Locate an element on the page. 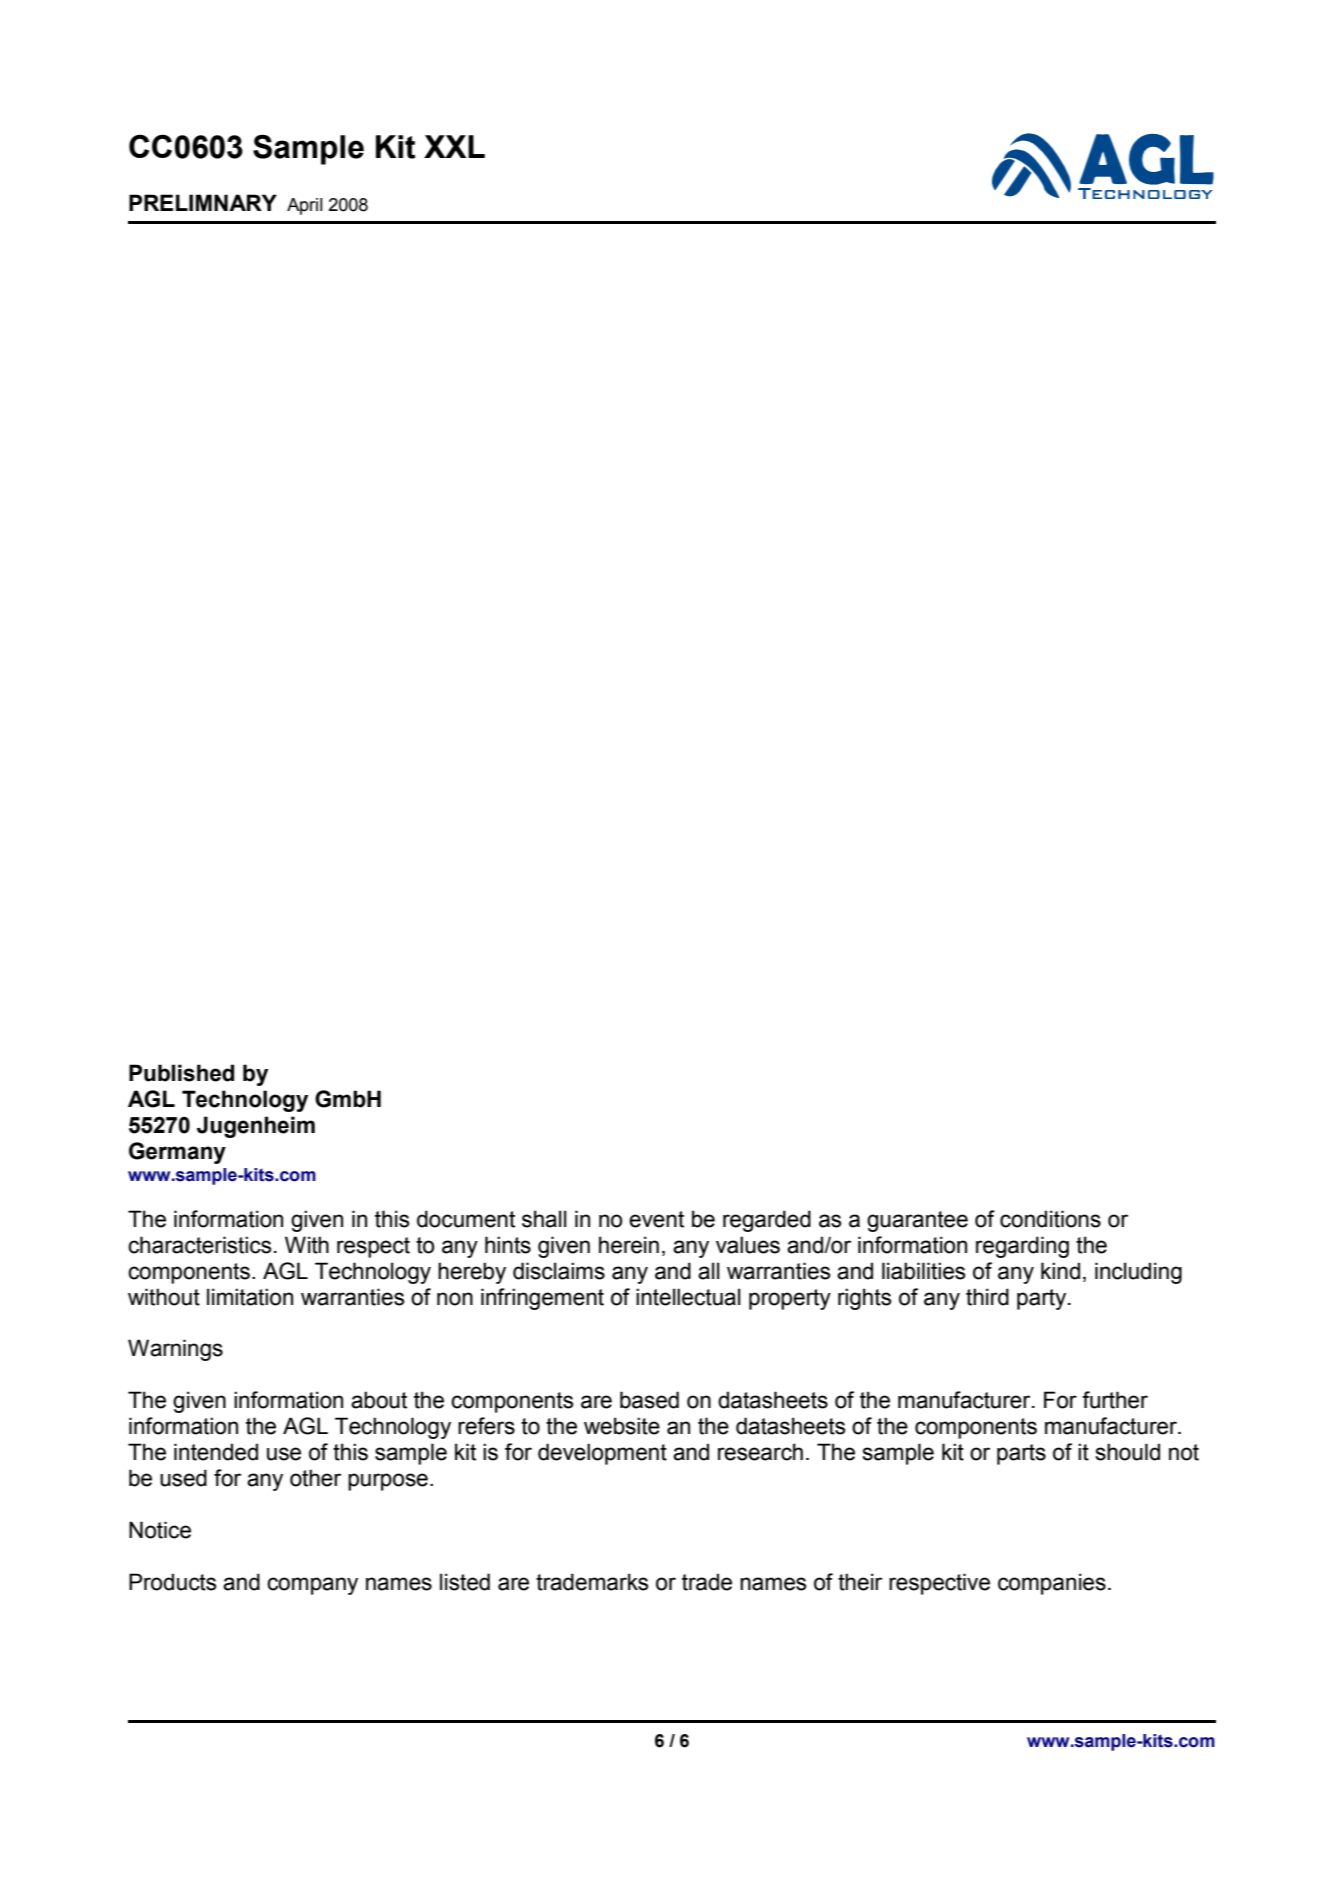  guarantee is located at coordinates (917, 1221).
